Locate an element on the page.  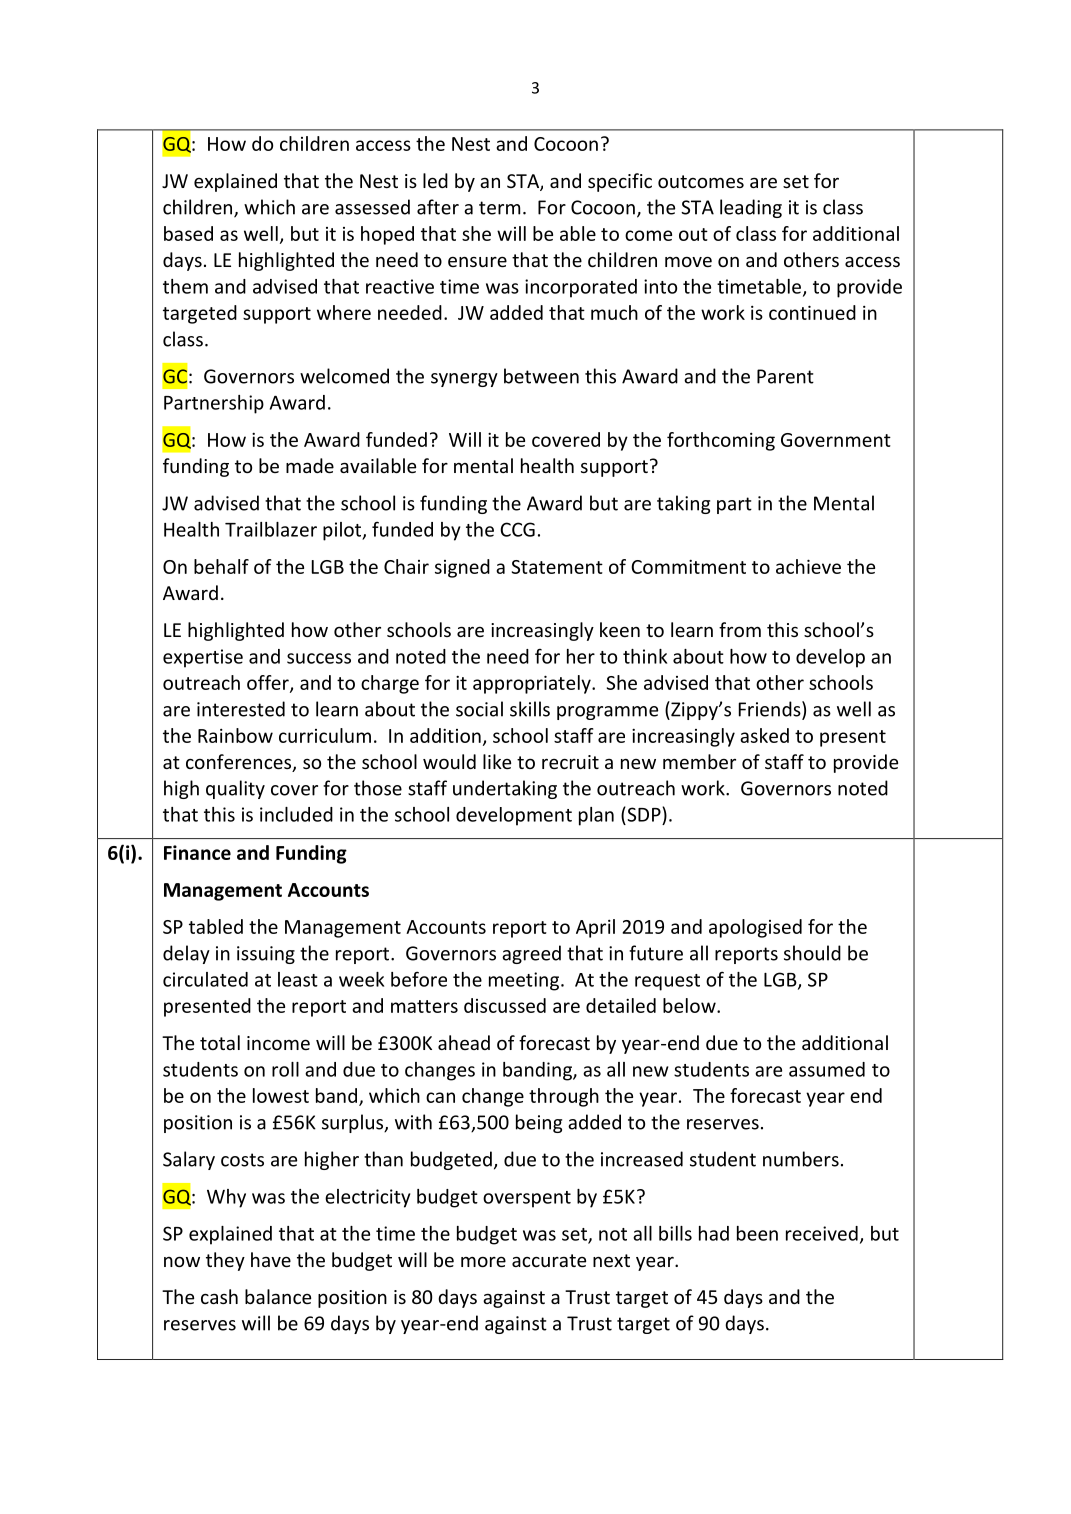
based is located at coordinates (188, 233).
